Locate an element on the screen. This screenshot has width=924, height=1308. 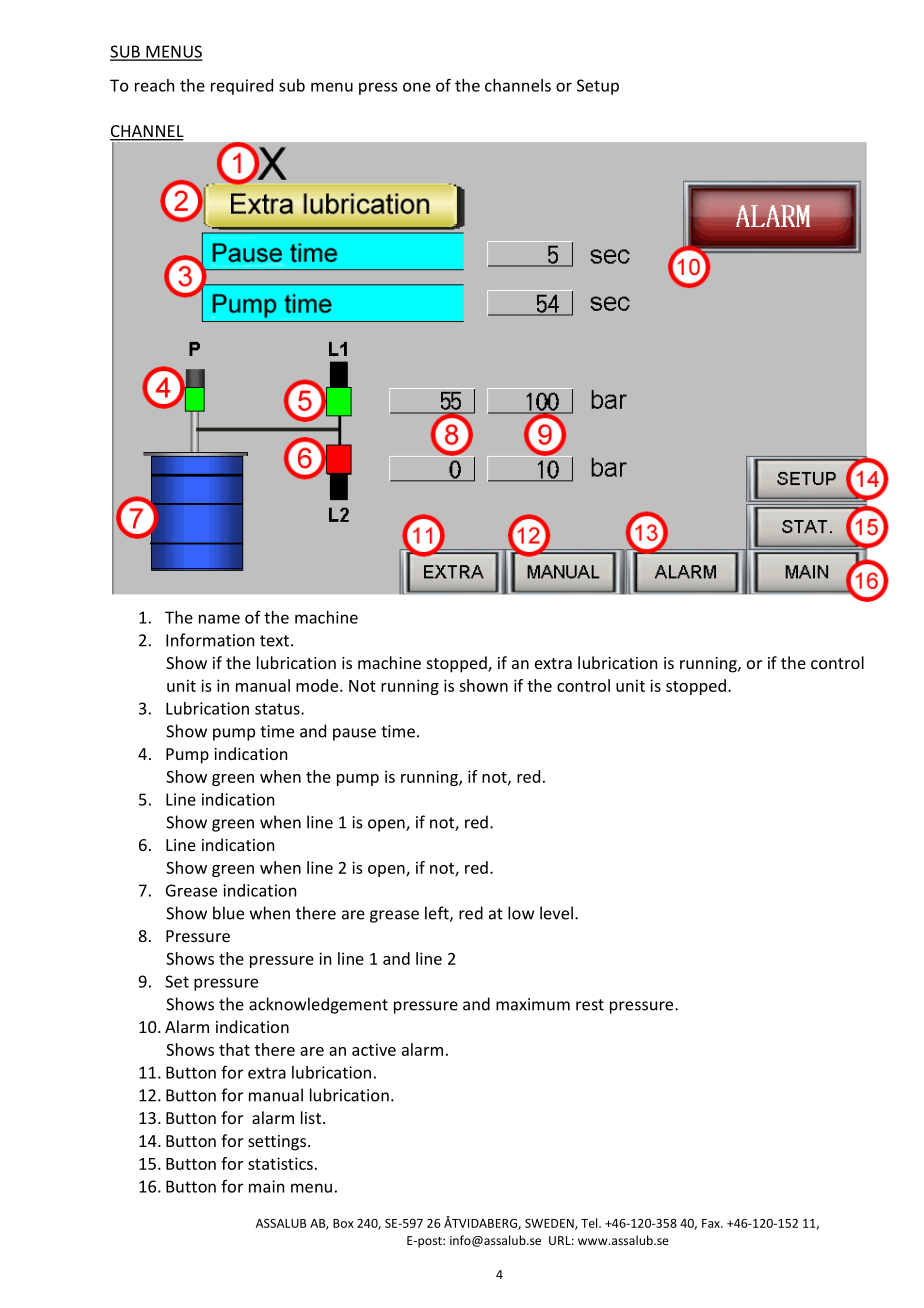
text is located at coordinates (274, 641).
